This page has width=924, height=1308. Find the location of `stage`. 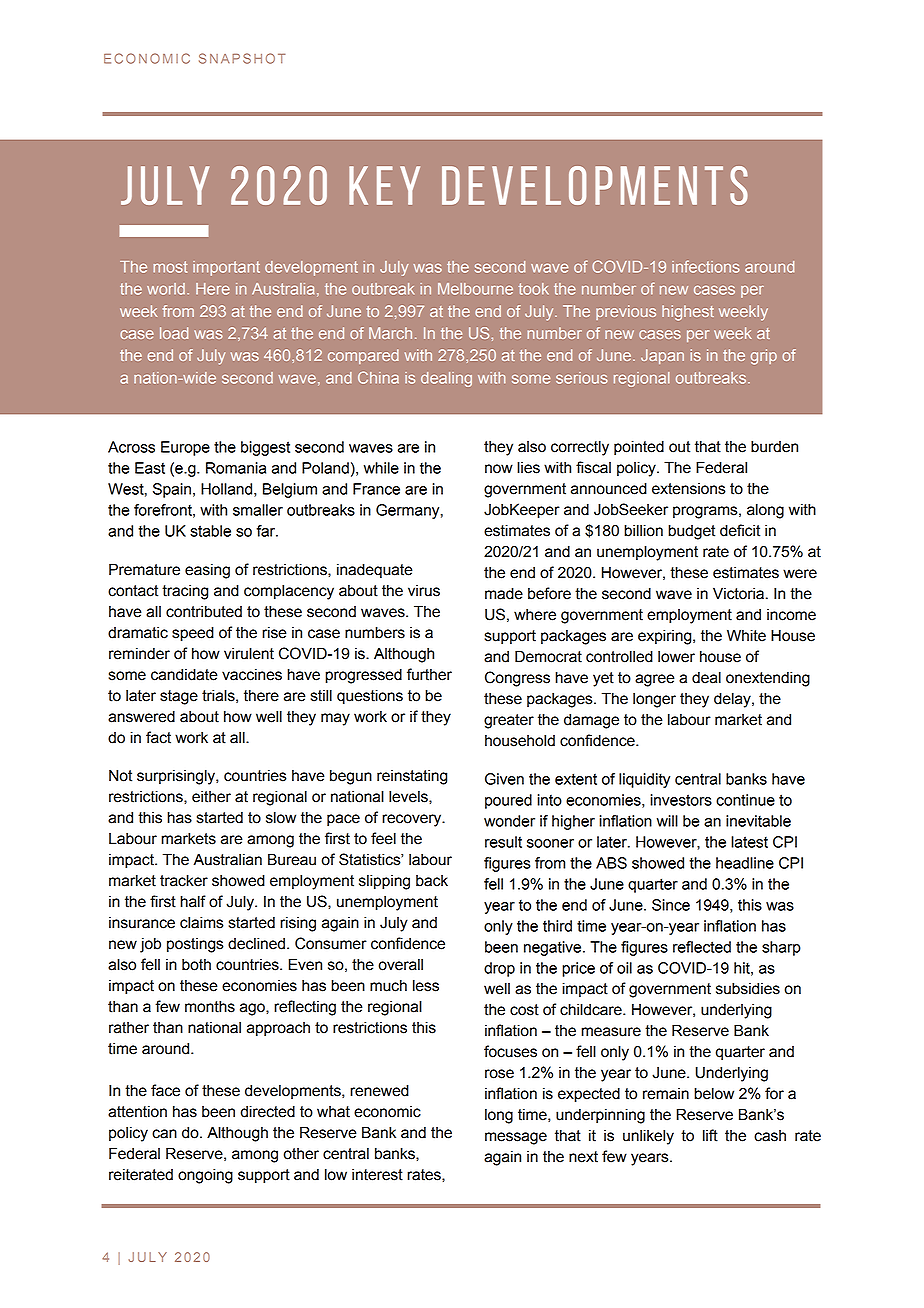

stage is located at coordinates (179, 697).
